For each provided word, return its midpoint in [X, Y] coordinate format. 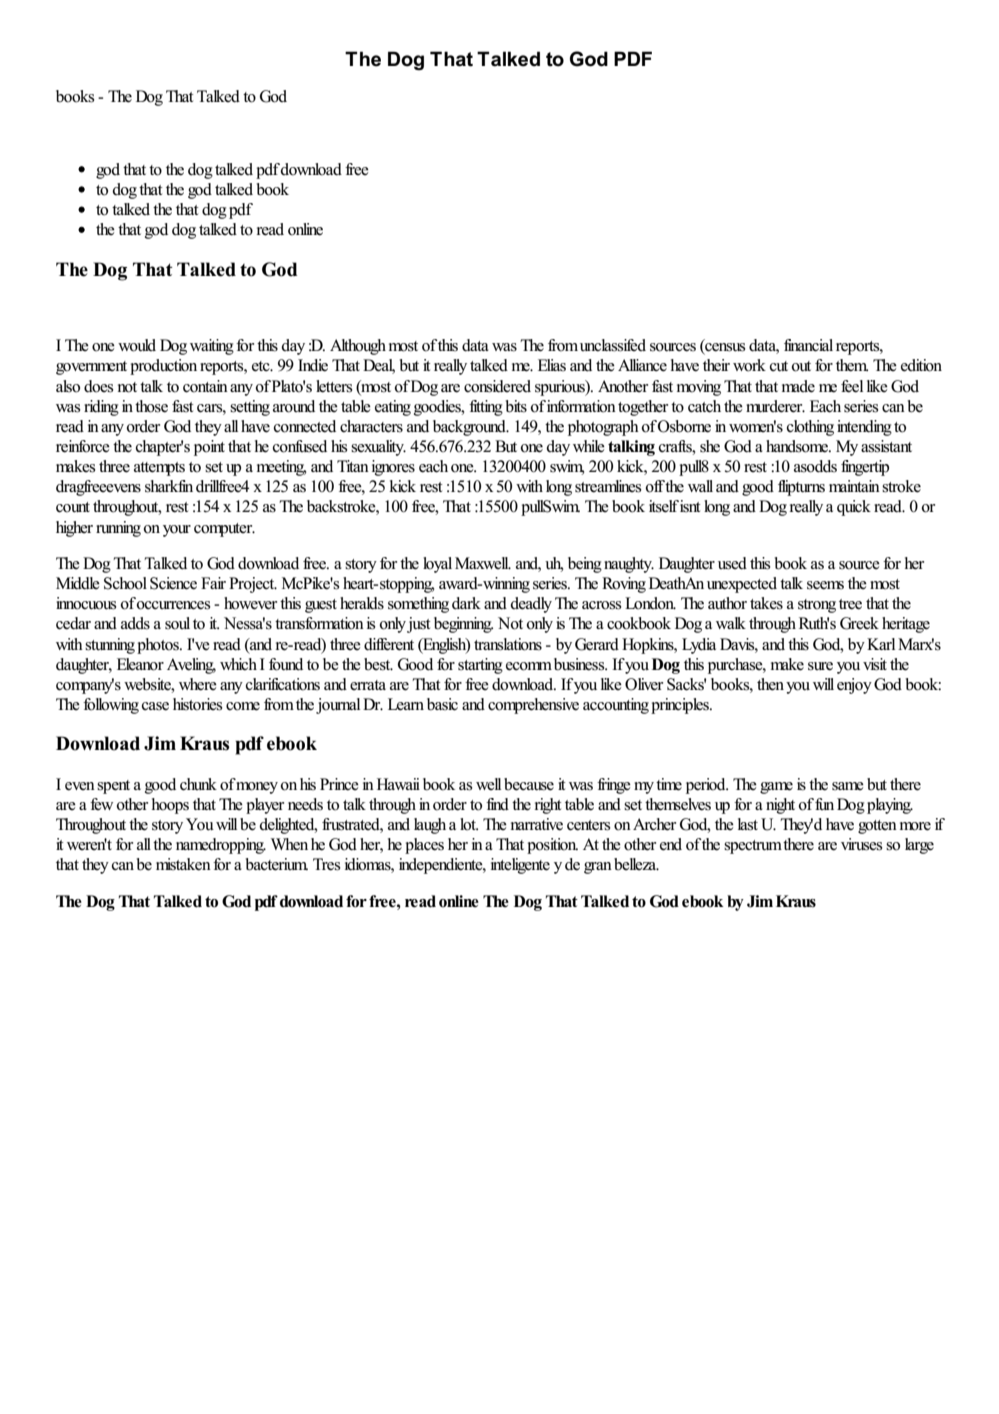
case [155, 706]
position [552, 846]
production [163, 367]
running [118, 529]
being [585, 565]
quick [854, 508]
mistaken [183, 864]
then [770, 684]
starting [480, 666]
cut [779, 366]
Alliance [642, 365]
